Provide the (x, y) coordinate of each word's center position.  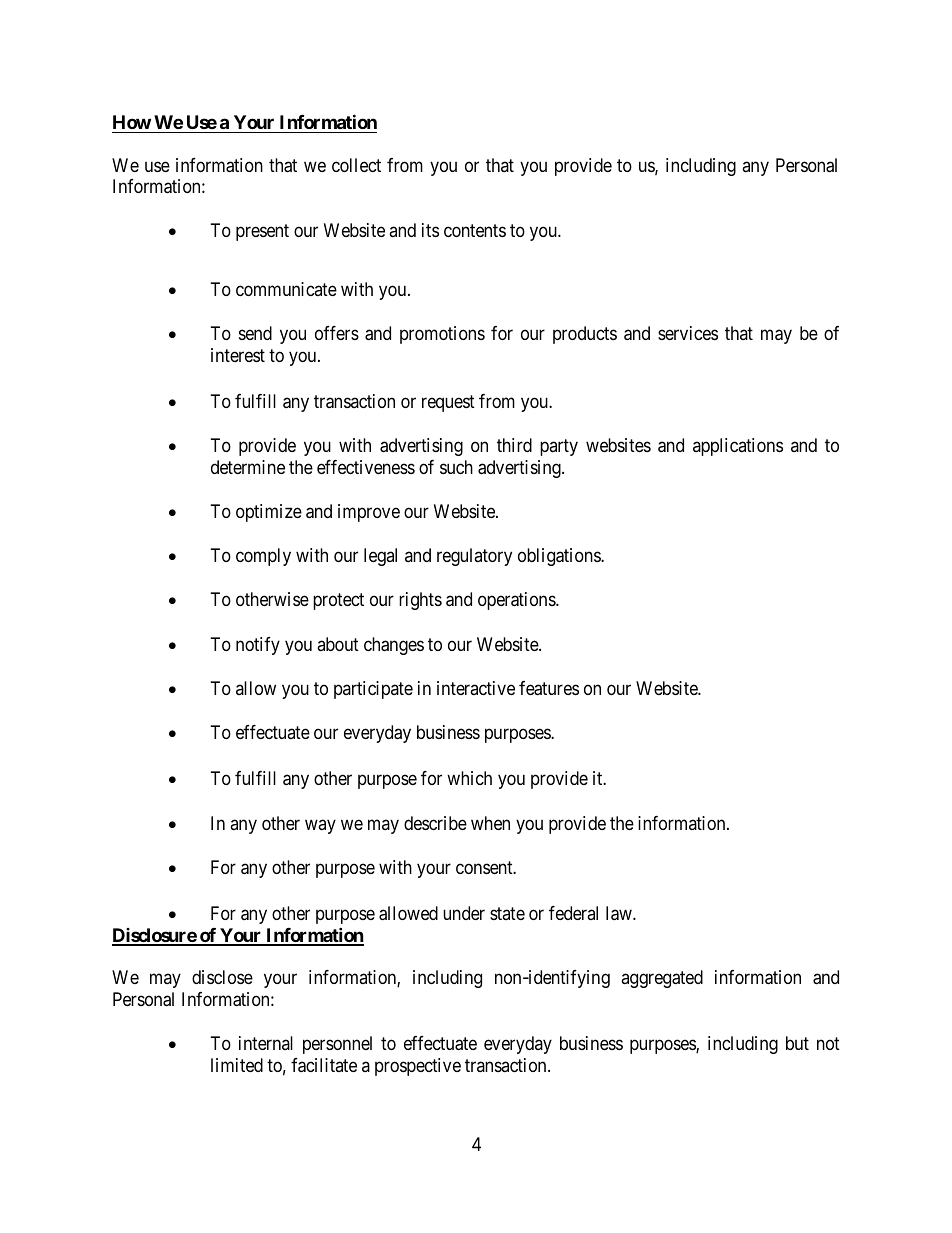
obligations (560, 557)
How (132, 122)
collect (356, 165)
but (797, 1043)
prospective (418, 1067)
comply (263, 557)
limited (237, 1065)
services (688, 333)
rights (420, 601)
